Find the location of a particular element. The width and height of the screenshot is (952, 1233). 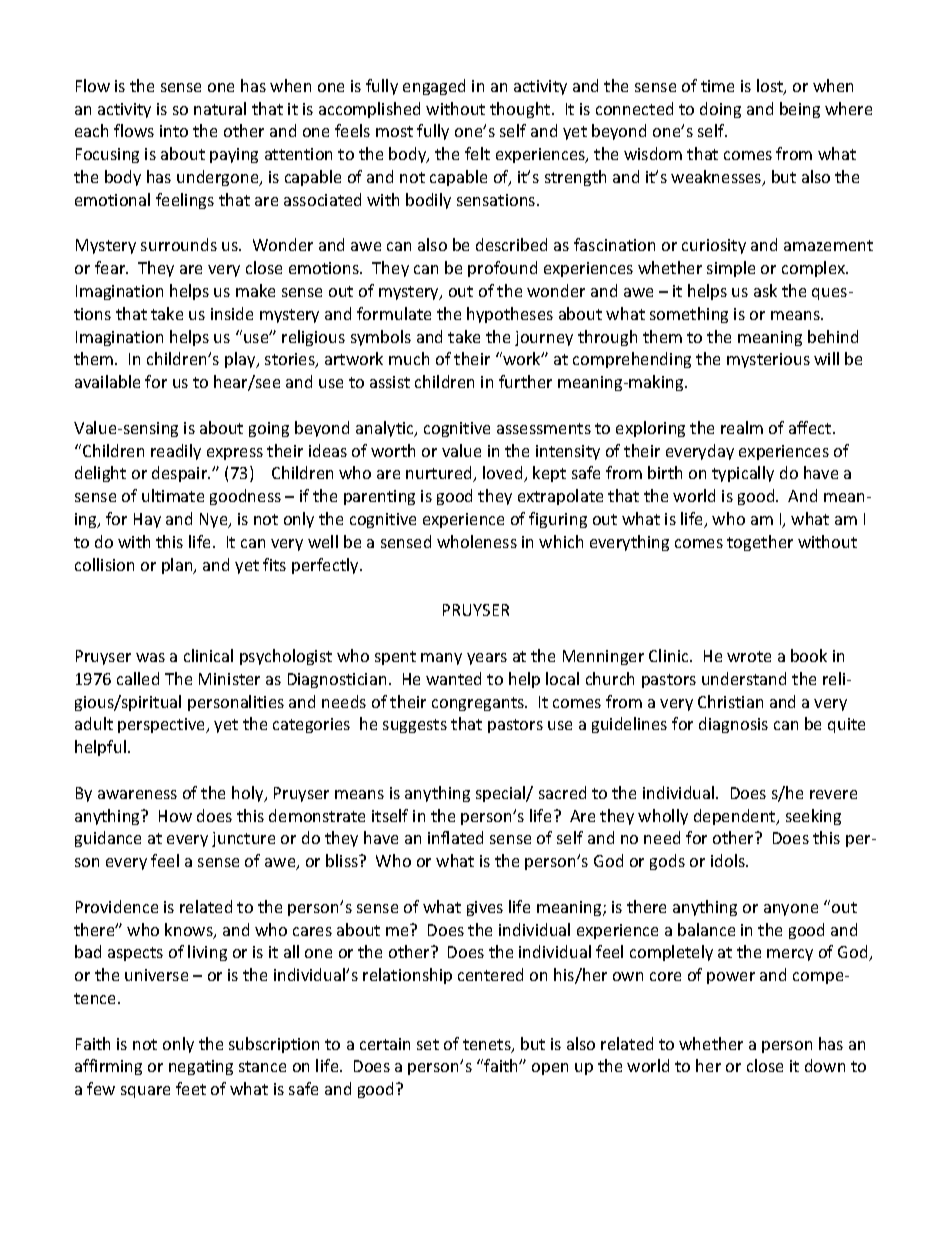

dependent is located at coordinates (736, 817).
